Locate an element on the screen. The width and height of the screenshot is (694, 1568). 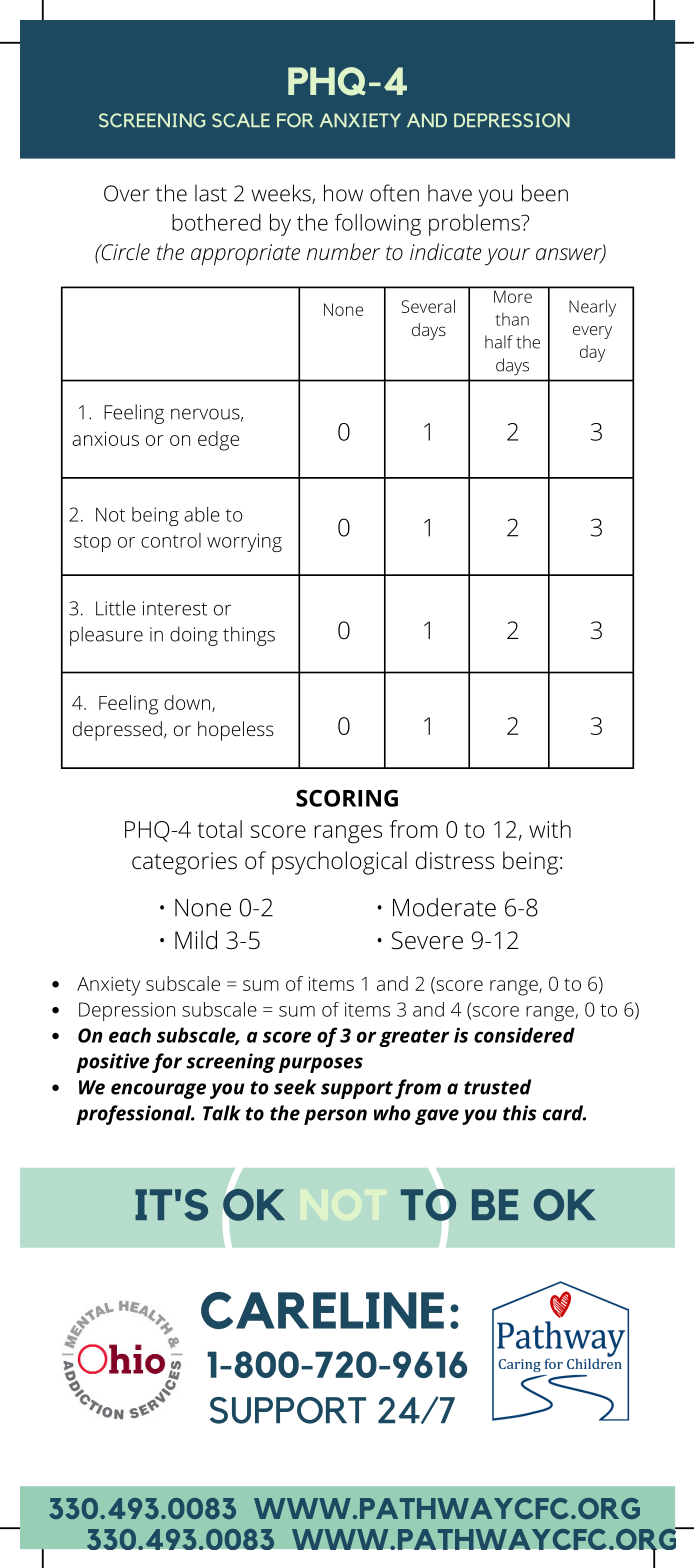
SCORING is located at coordinates (347, 798).
